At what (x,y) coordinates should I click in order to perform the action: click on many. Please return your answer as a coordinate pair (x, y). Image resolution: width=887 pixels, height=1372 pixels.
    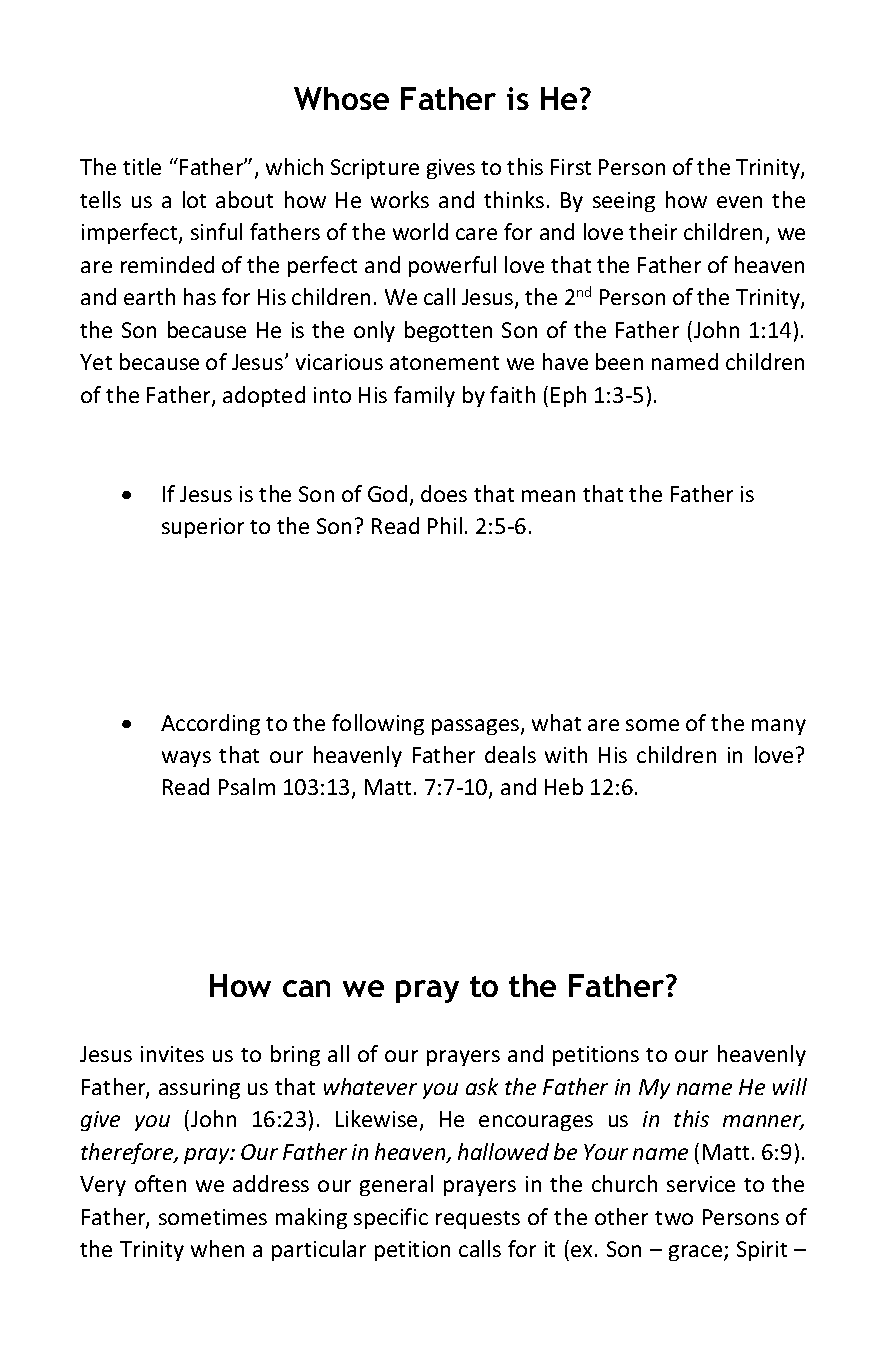
    Looking at the image, I should click on (779, 727).
